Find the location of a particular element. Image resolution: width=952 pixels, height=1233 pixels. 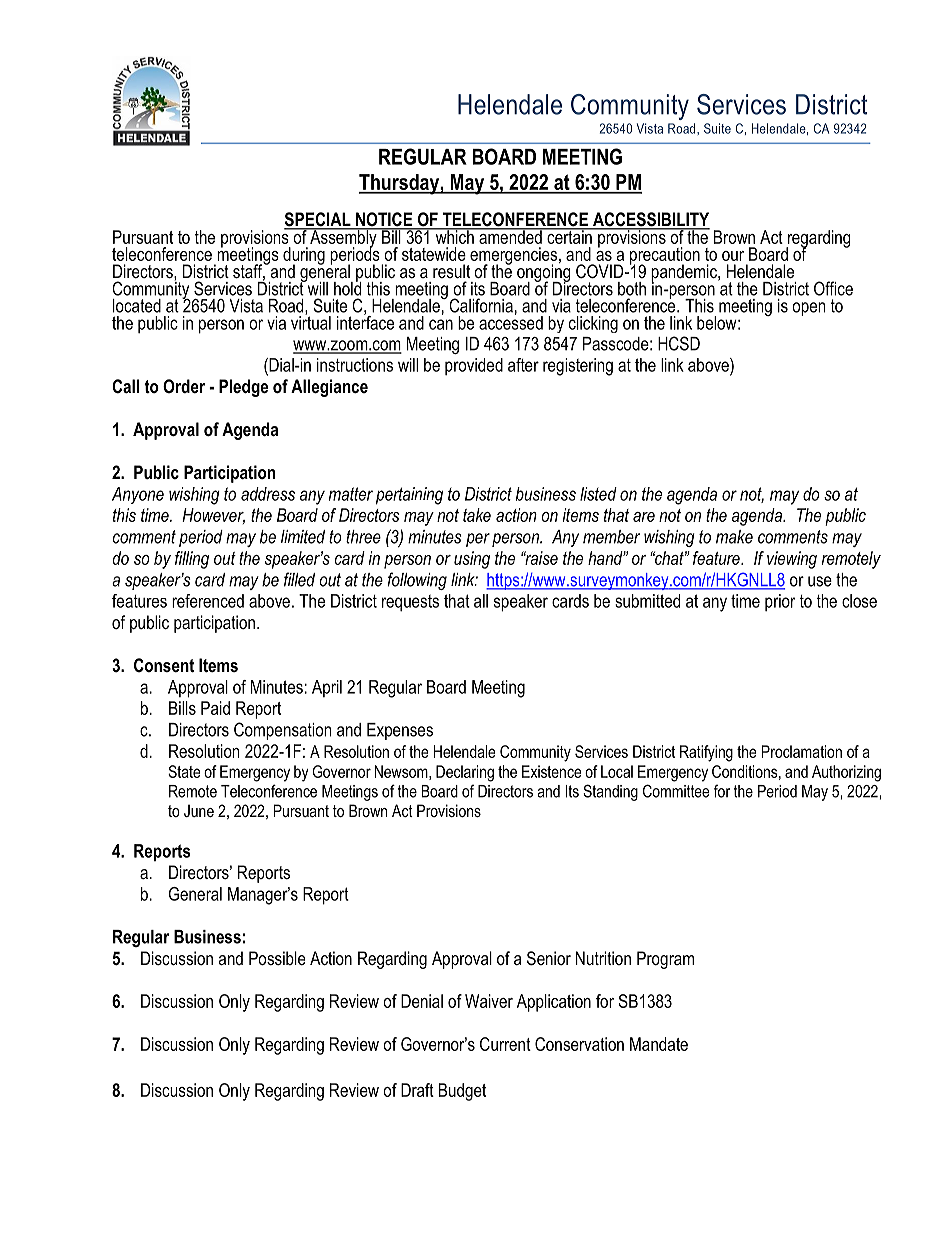

take is located at coordinates (477, 515).
